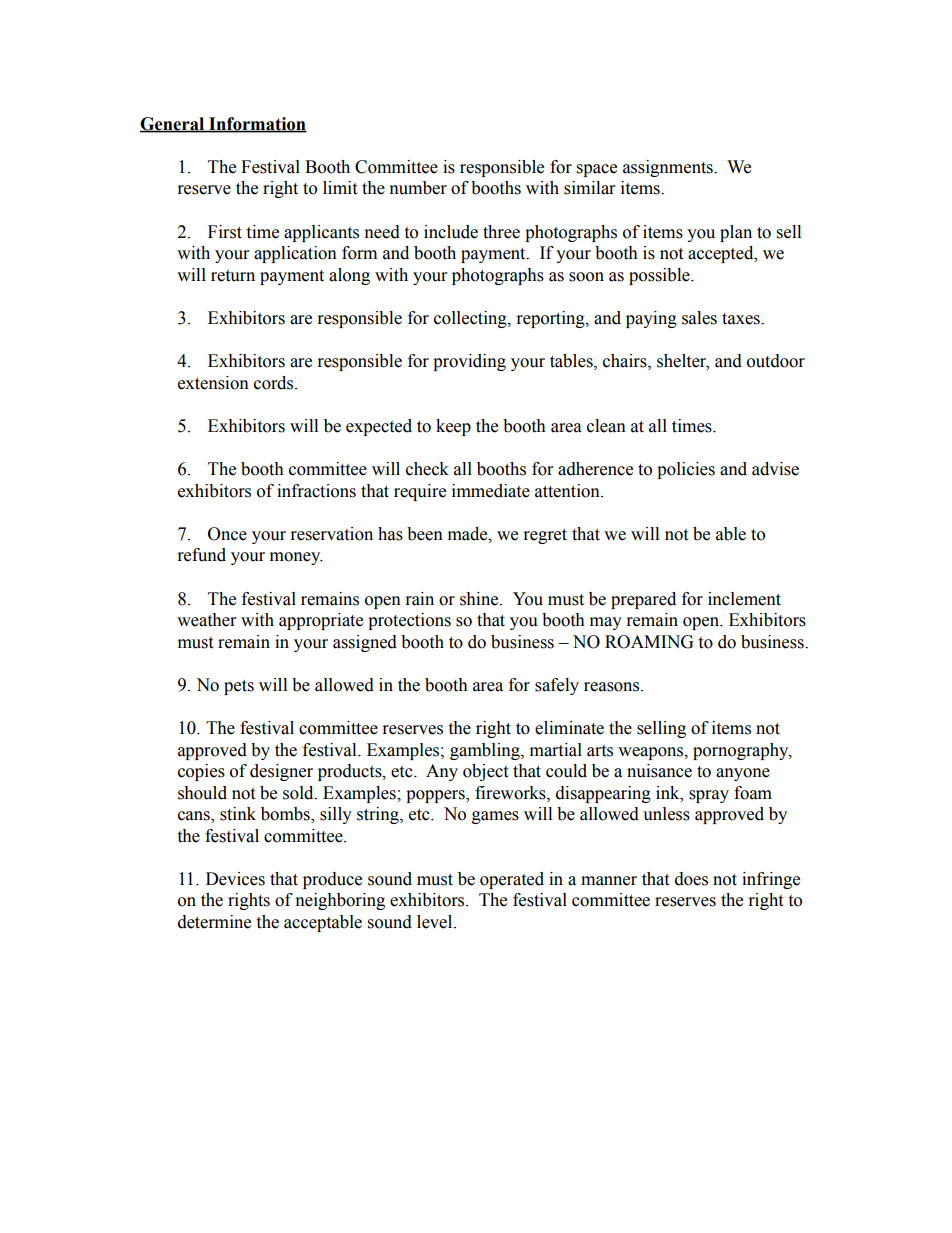  Describe the element at coordinates (227, 534) in the screenshot. I see `Once` at that location.
